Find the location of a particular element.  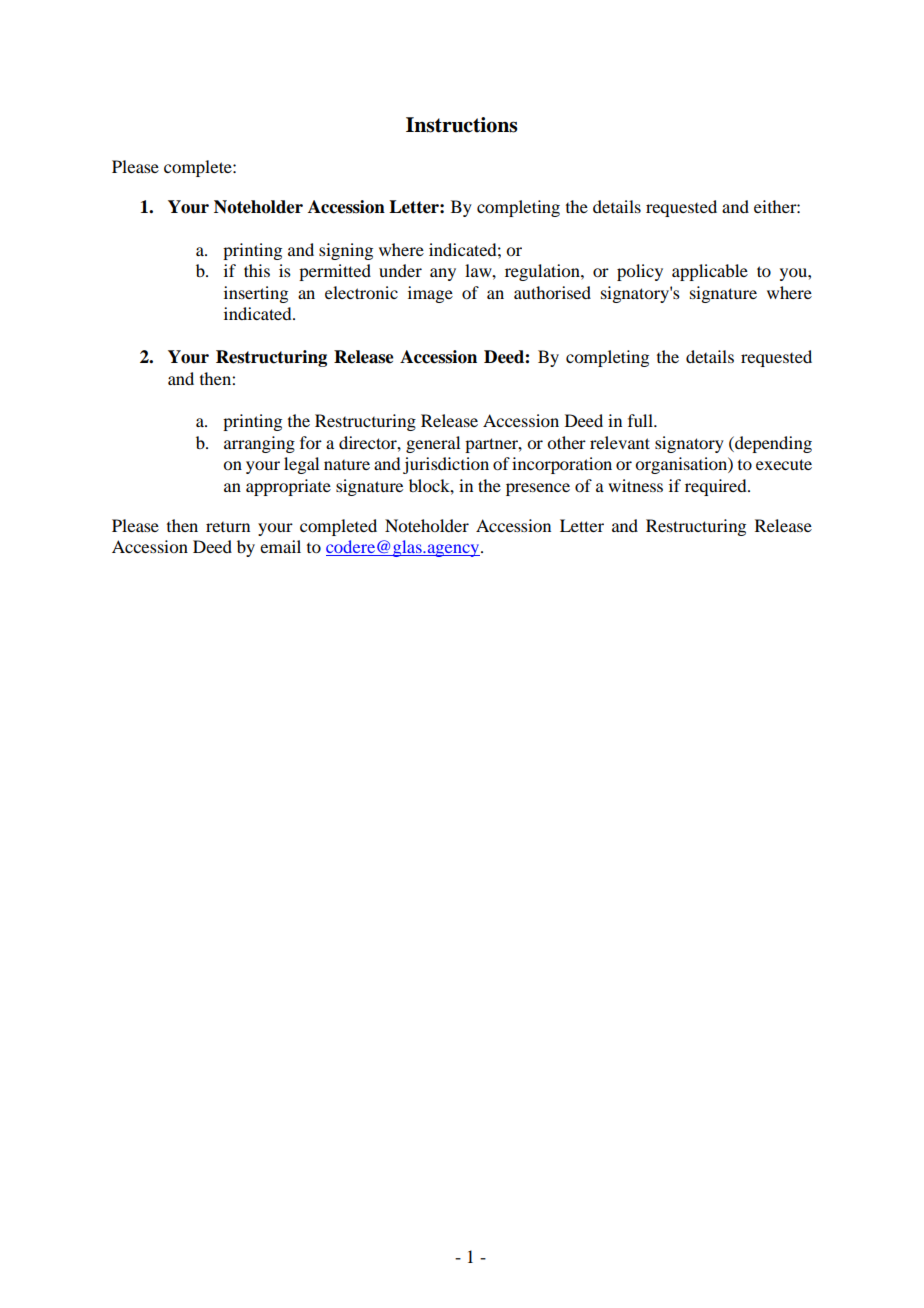

Instructions is located at coordinates (462, 125).
